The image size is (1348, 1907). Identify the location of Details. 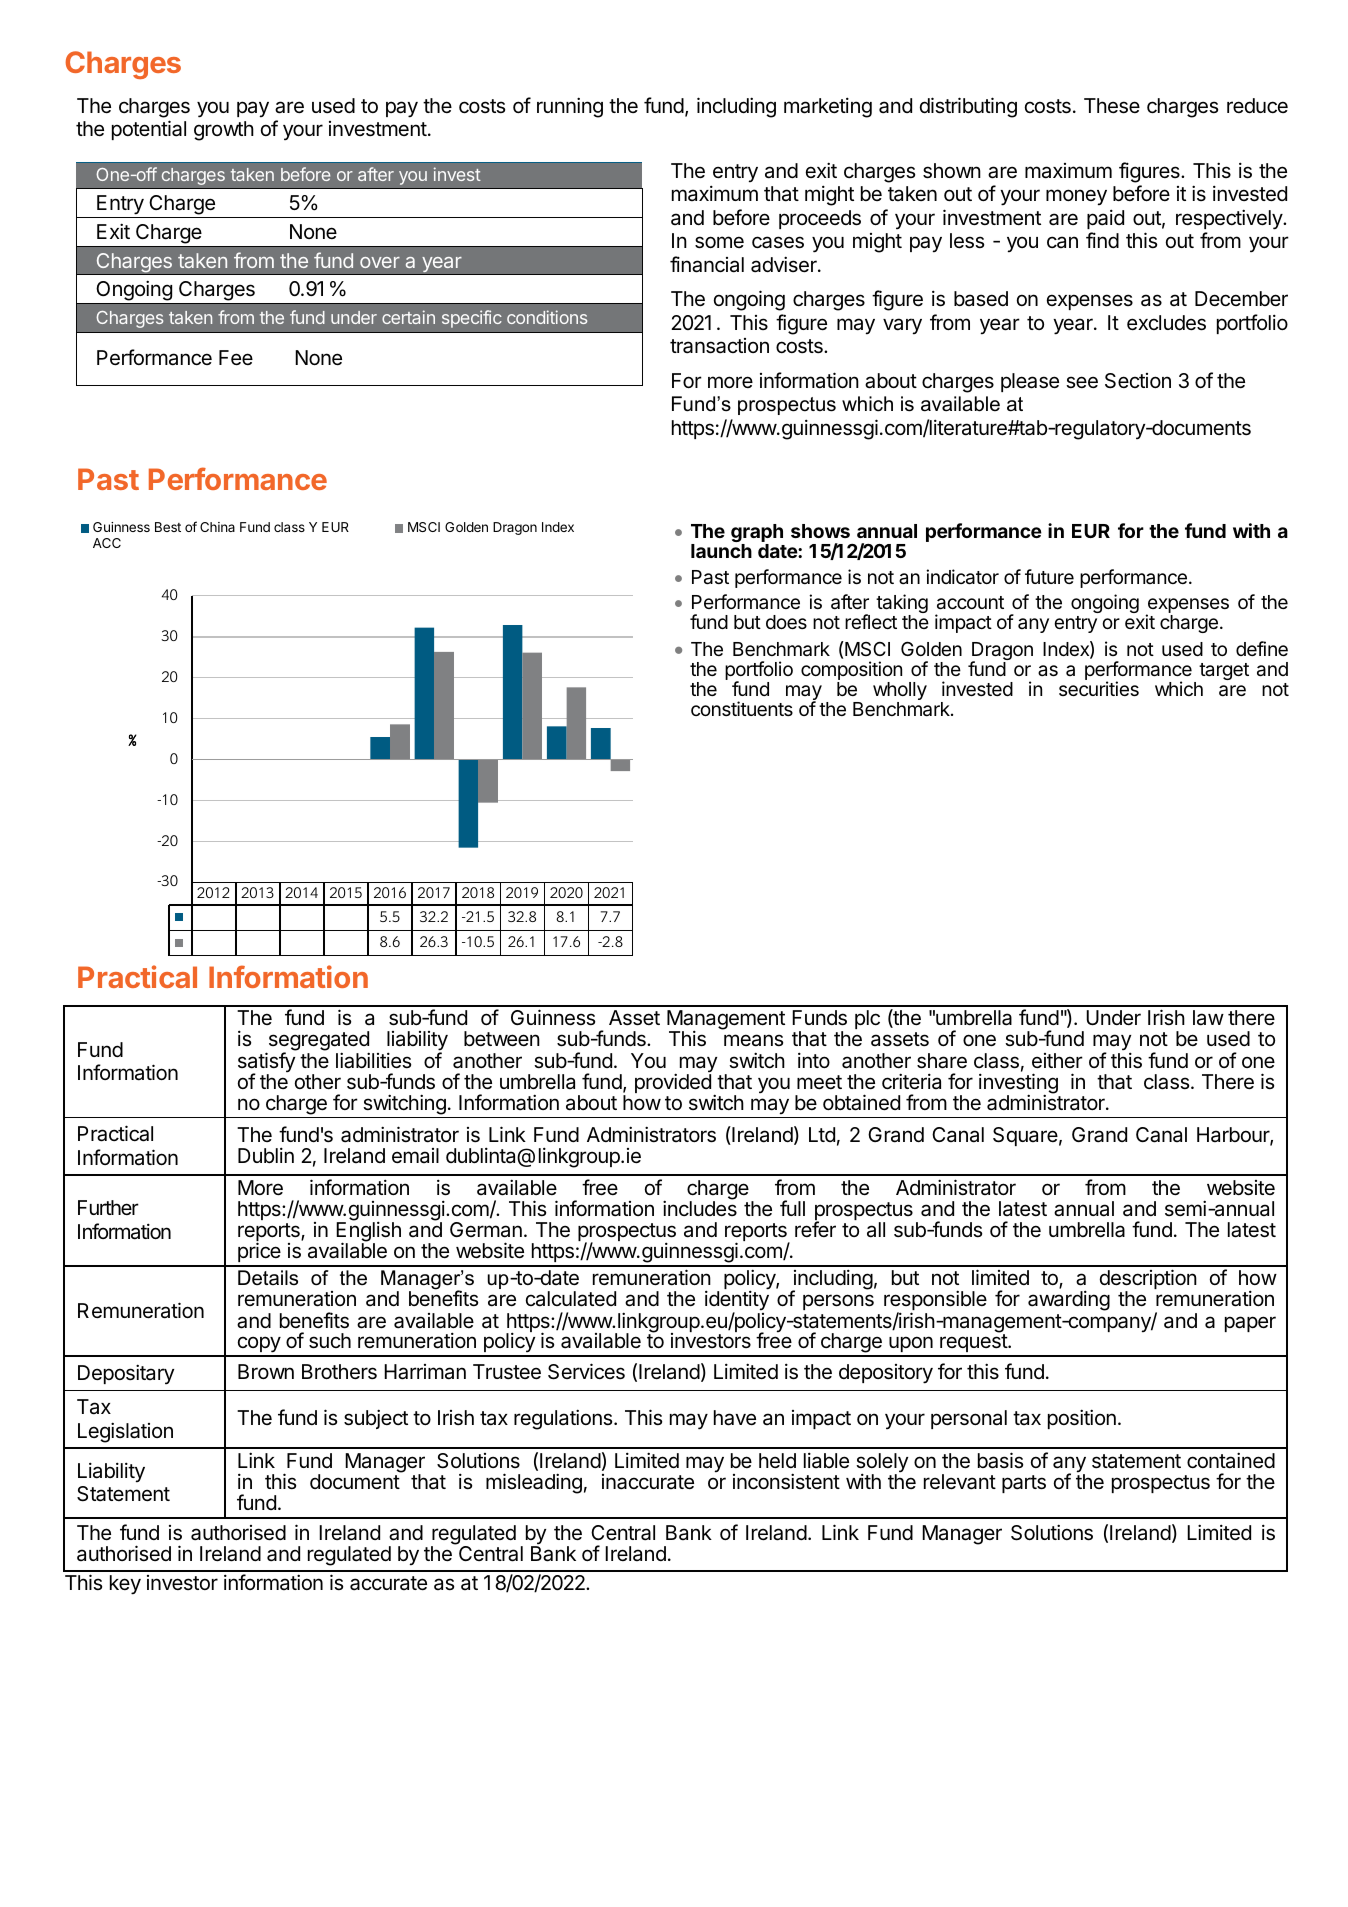
(268, 1278).
